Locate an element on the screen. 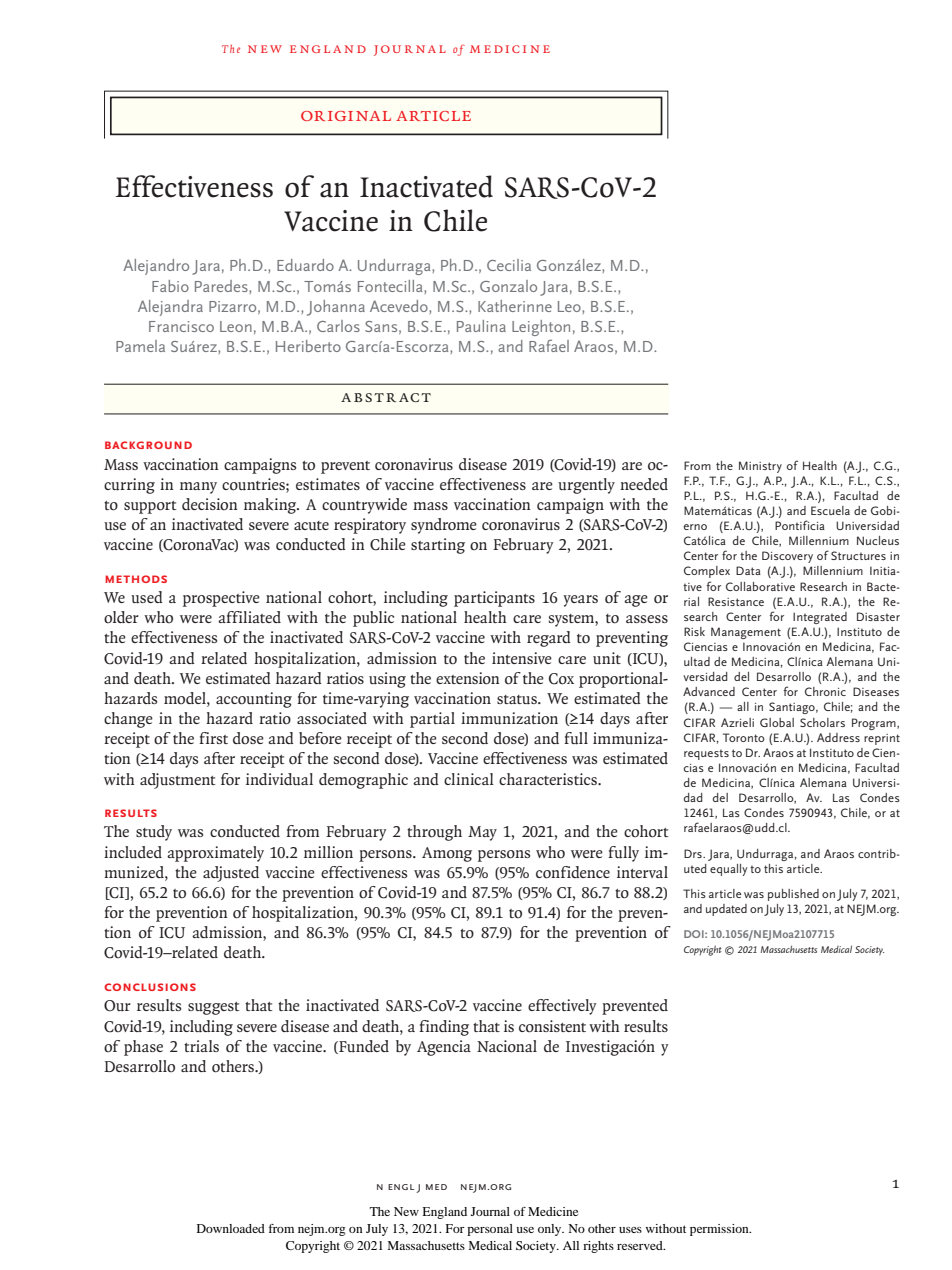  Original is located at coordinates (346, 116).
